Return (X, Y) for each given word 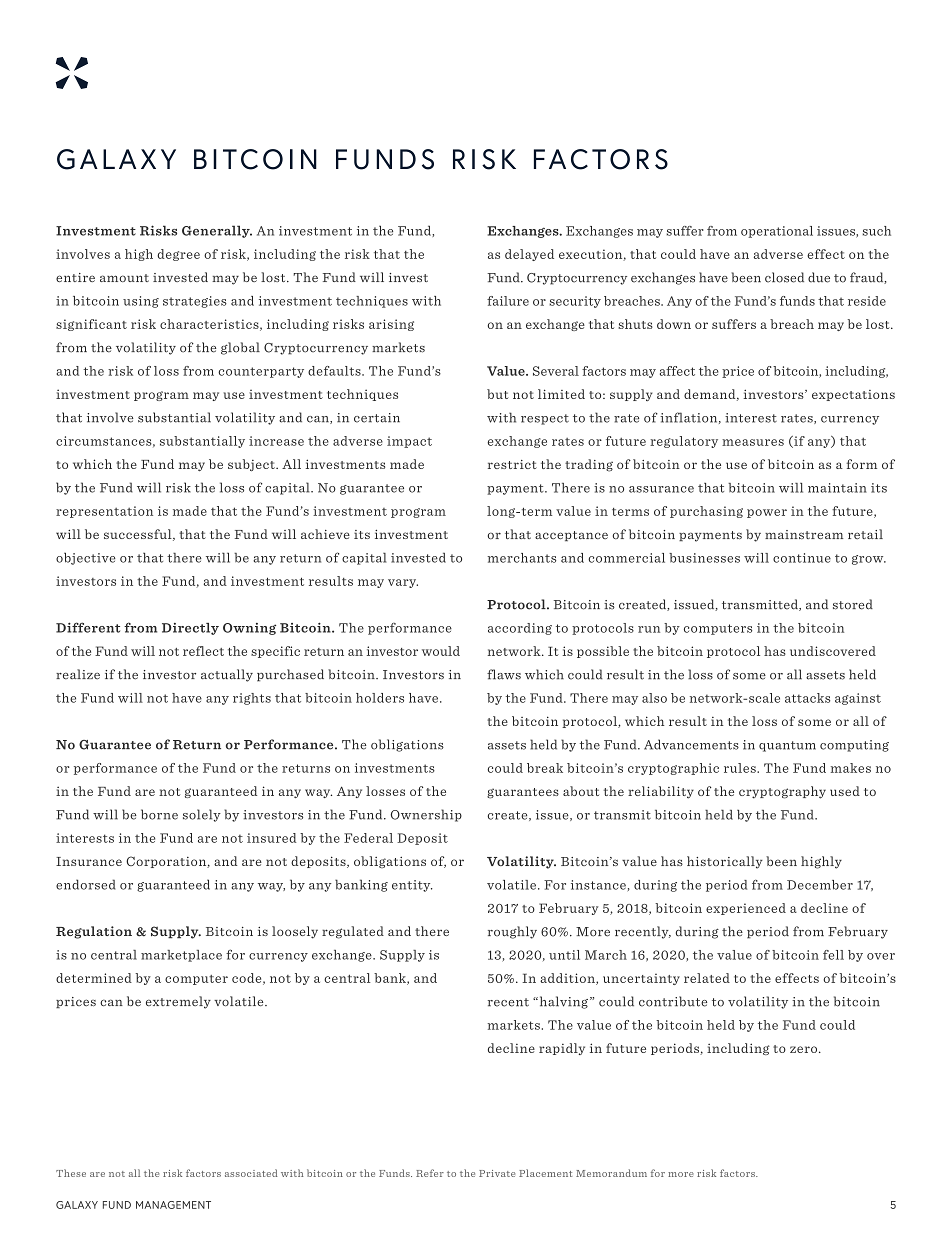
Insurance (89, 861)
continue (802, 558)
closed (784, 277)
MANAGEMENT (173, 1205)
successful (139, 535)
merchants (521, 558)
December (820, 885)
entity (412, 886)
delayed (529, 255)
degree (178, 255)
